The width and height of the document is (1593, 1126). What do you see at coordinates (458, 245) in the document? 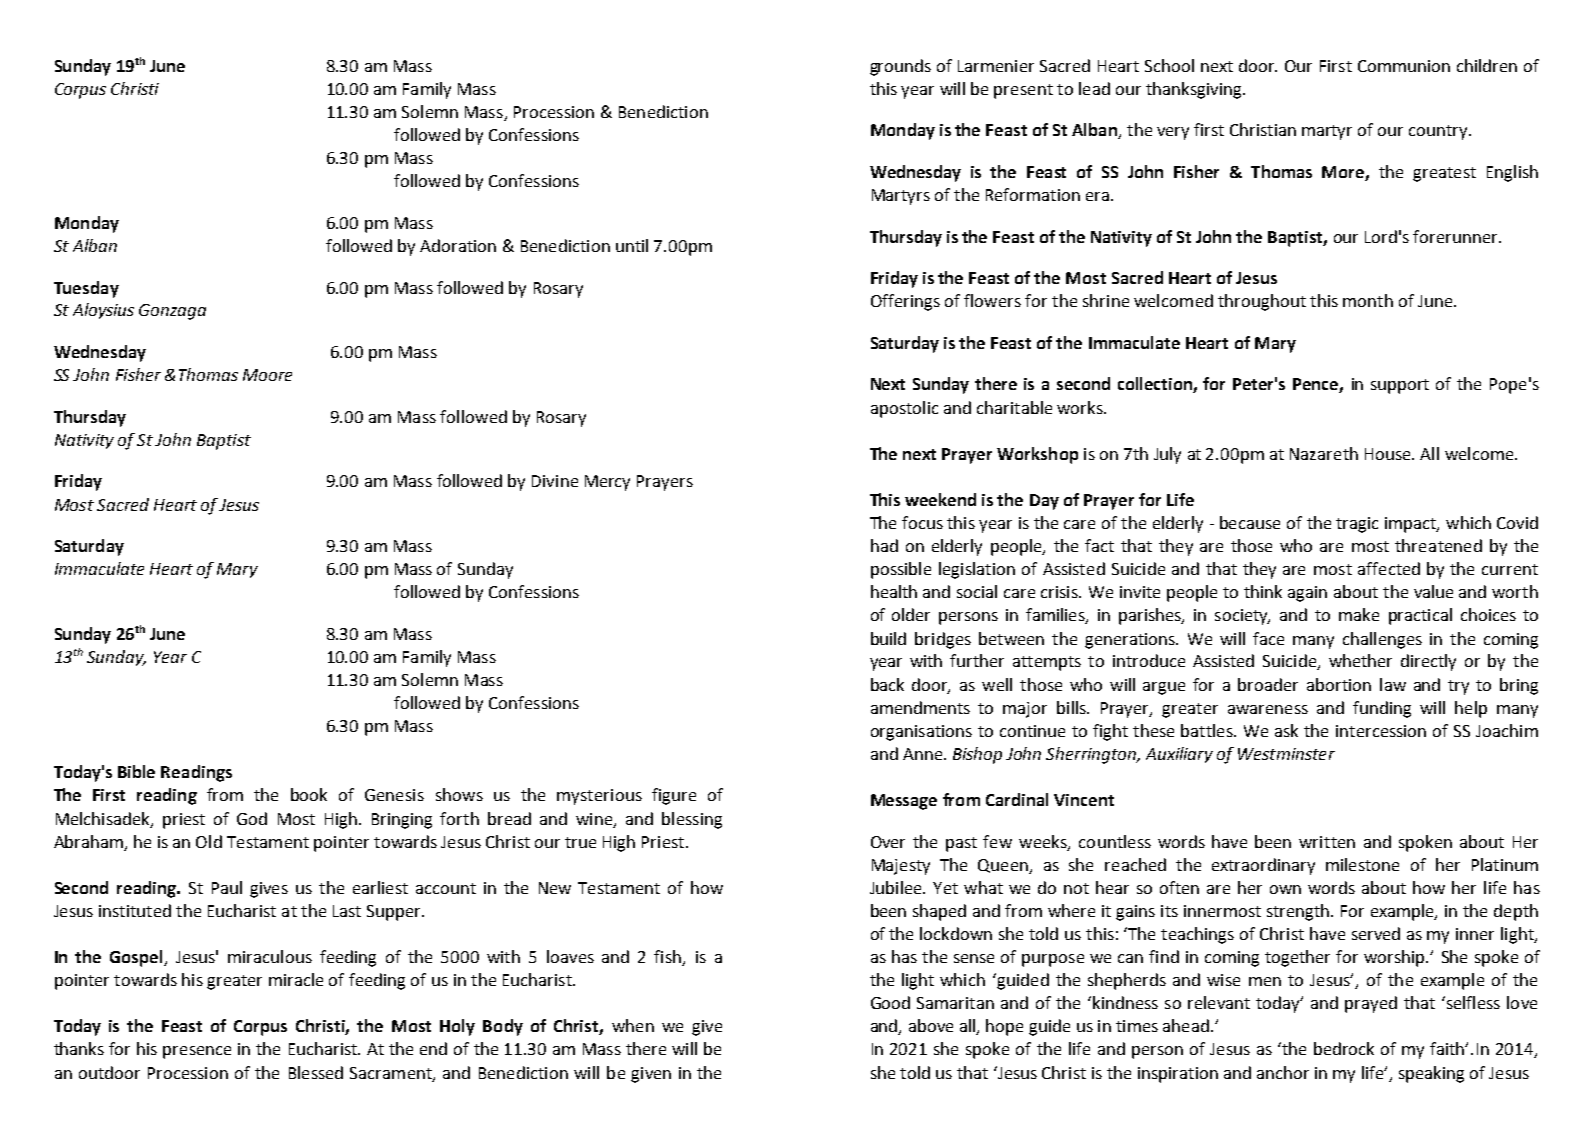
I see `Adoration` at bounding box center [458, 245].
